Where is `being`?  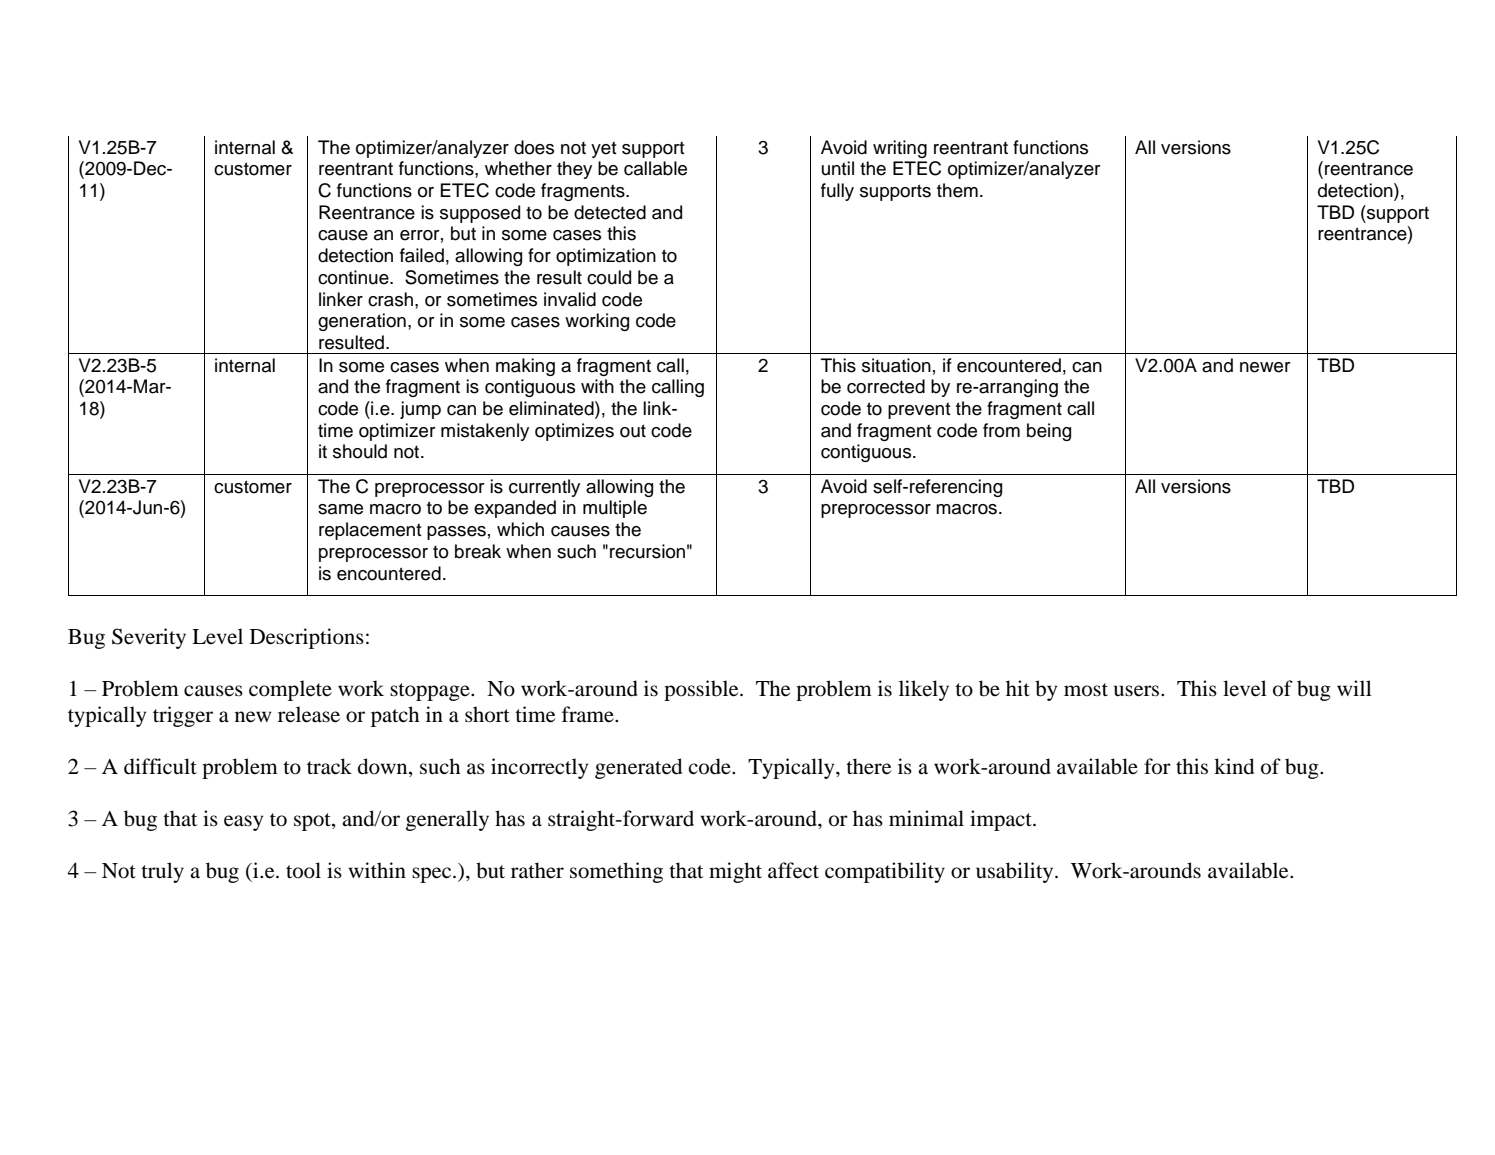
being is located at coordinates (1049, 432).
